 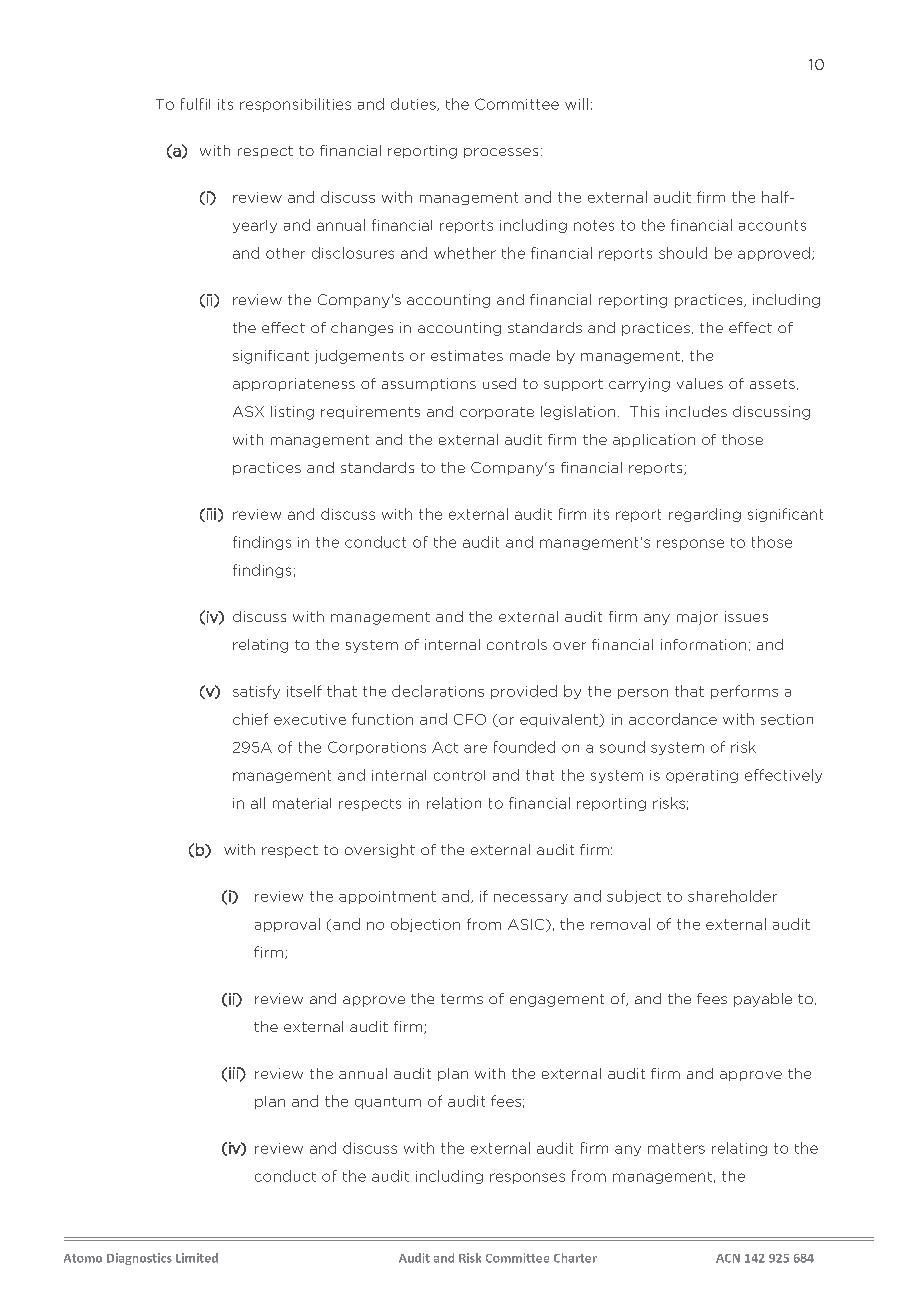 What do you see at coordinates (287, 925) in the screenshot?
I see `approval` at bounding box center [287, 925].
